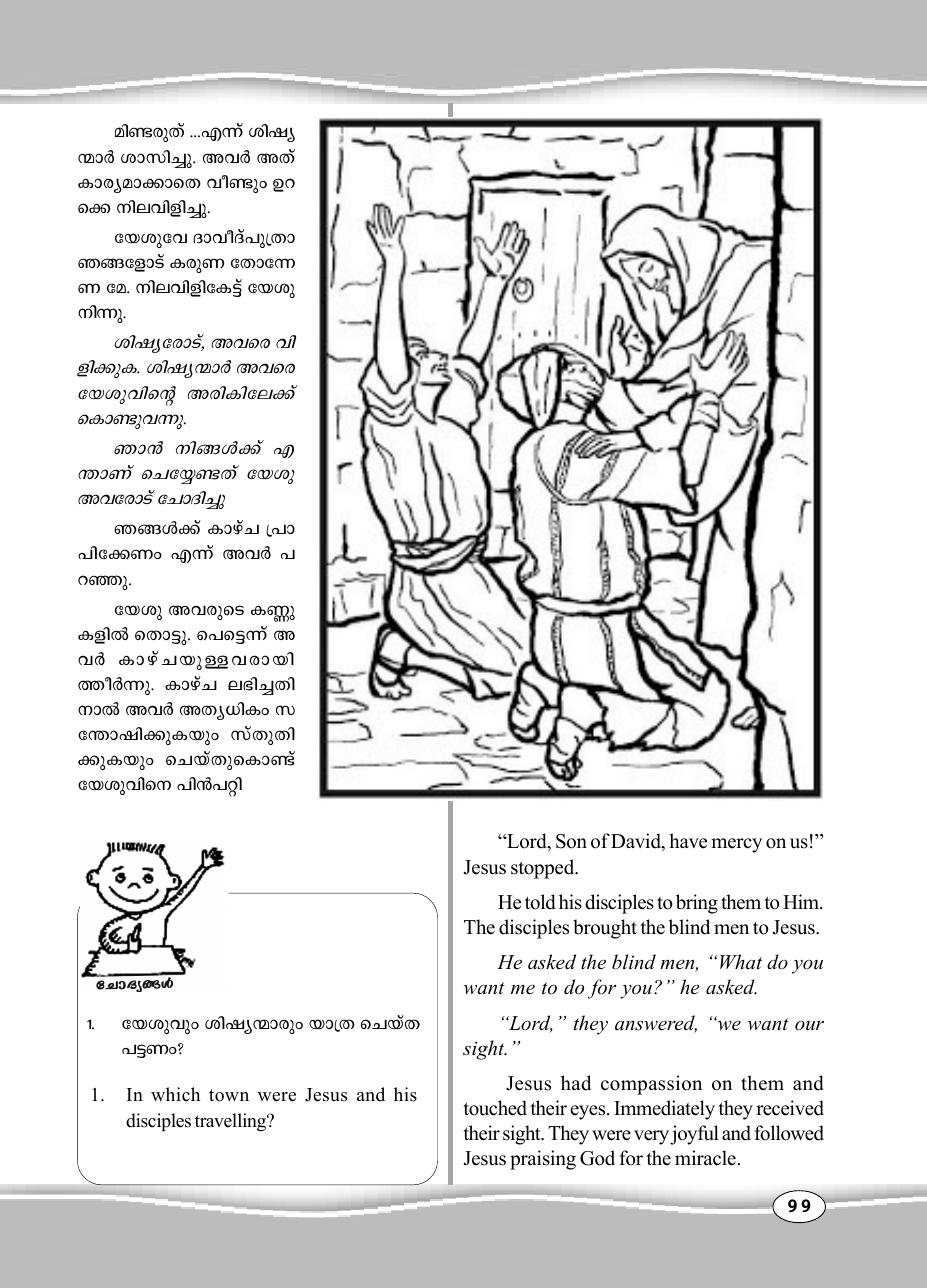 This document has width=927, height=1288. I want to click on What, so click(741, 961).
